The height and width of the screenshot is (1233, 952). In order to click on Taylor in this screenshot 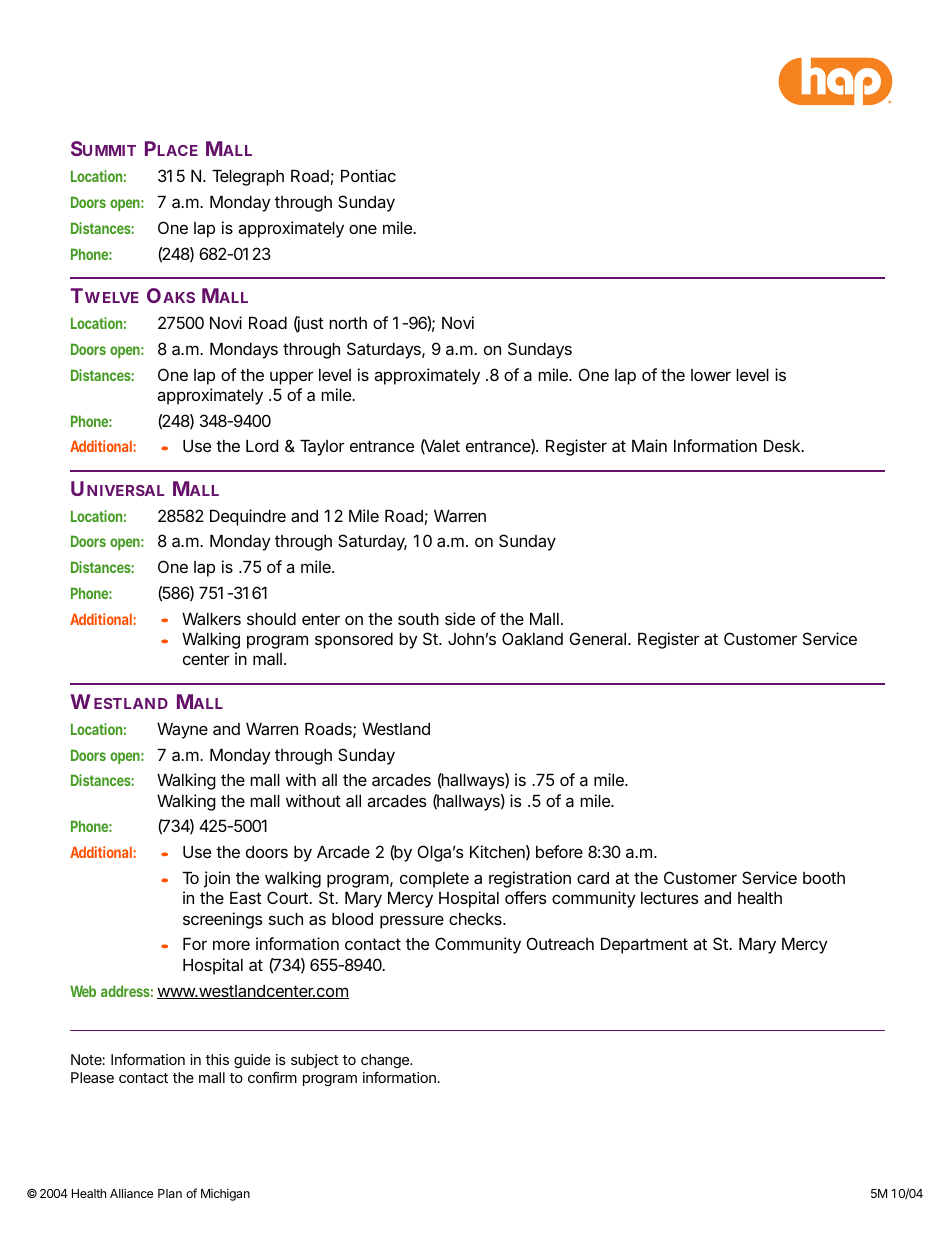, I will do `click(322, 448)`.
